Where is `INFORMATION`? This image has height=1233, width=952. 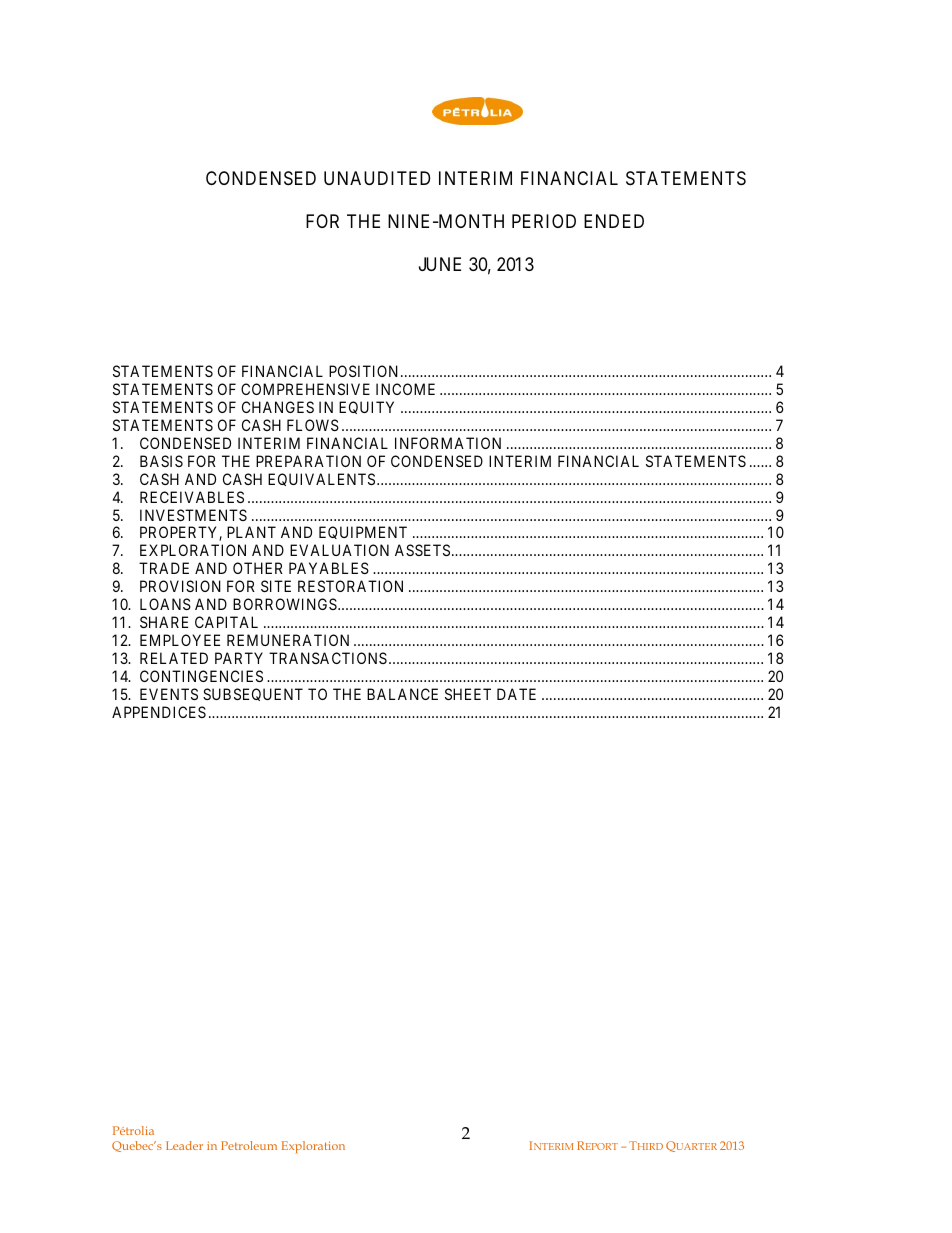 INFORMATION is located at coordinates (448, 443).
